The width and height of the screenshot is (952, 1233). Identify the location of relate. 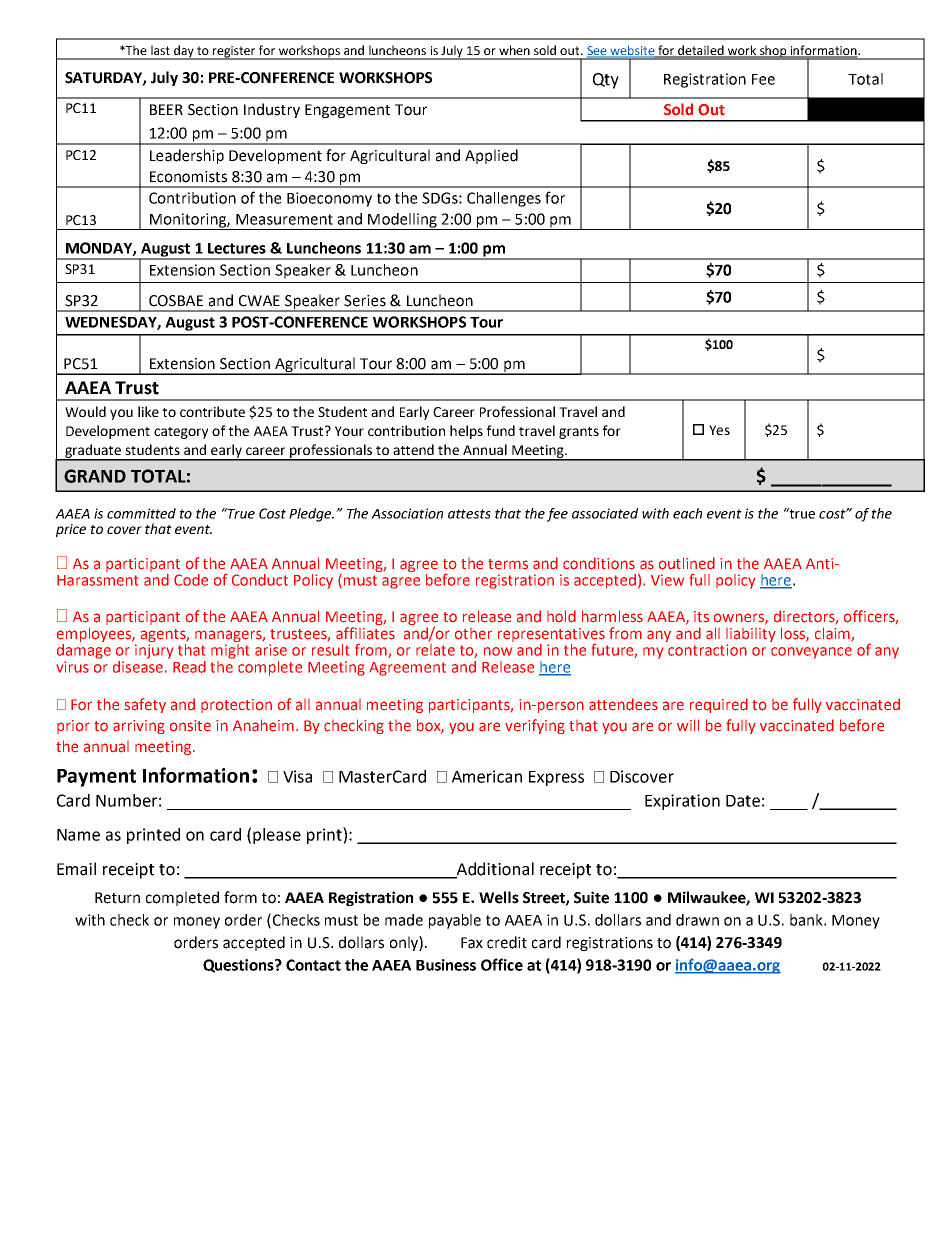
(435, 648).
